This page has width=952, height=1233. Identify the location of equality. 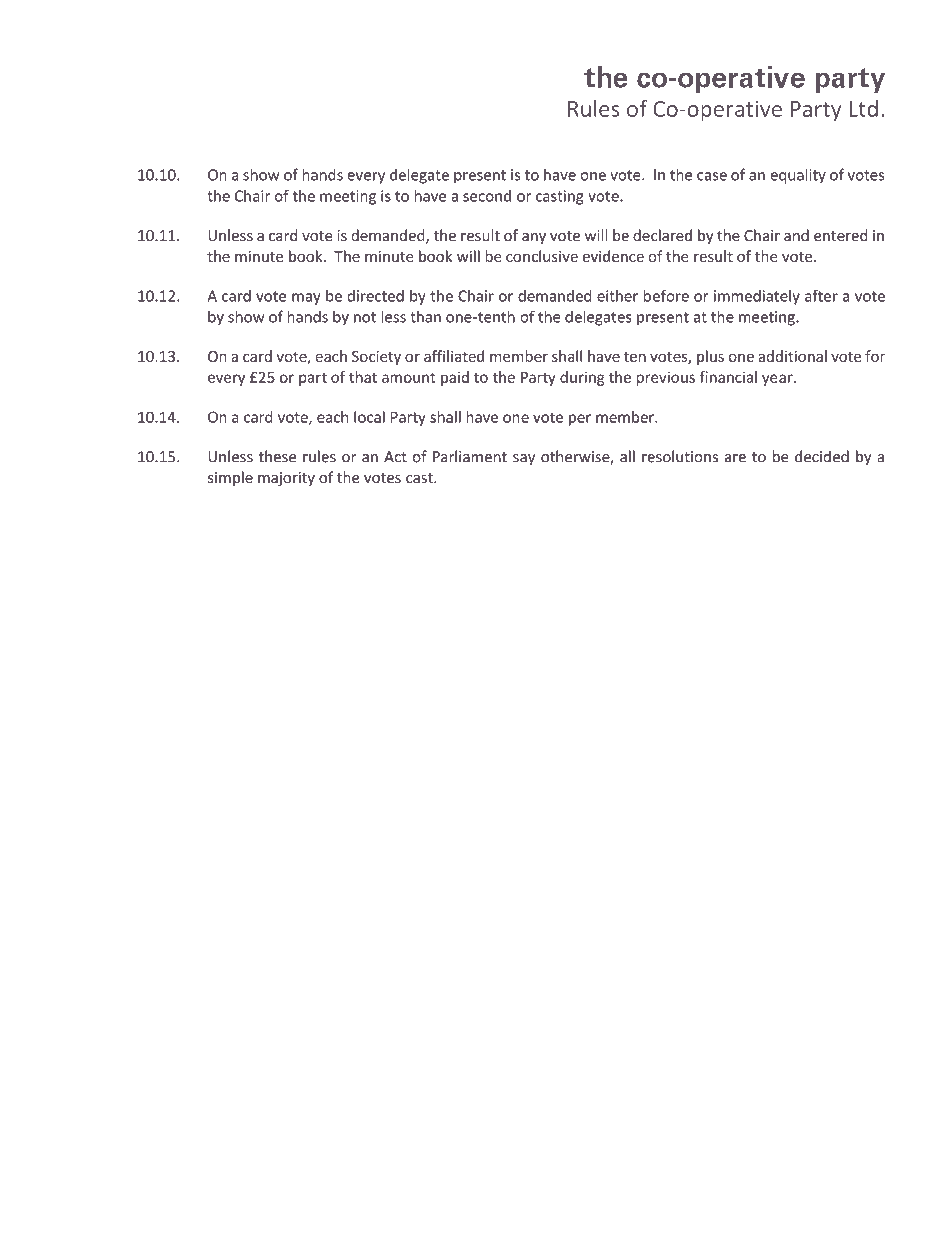
(798, 176).
